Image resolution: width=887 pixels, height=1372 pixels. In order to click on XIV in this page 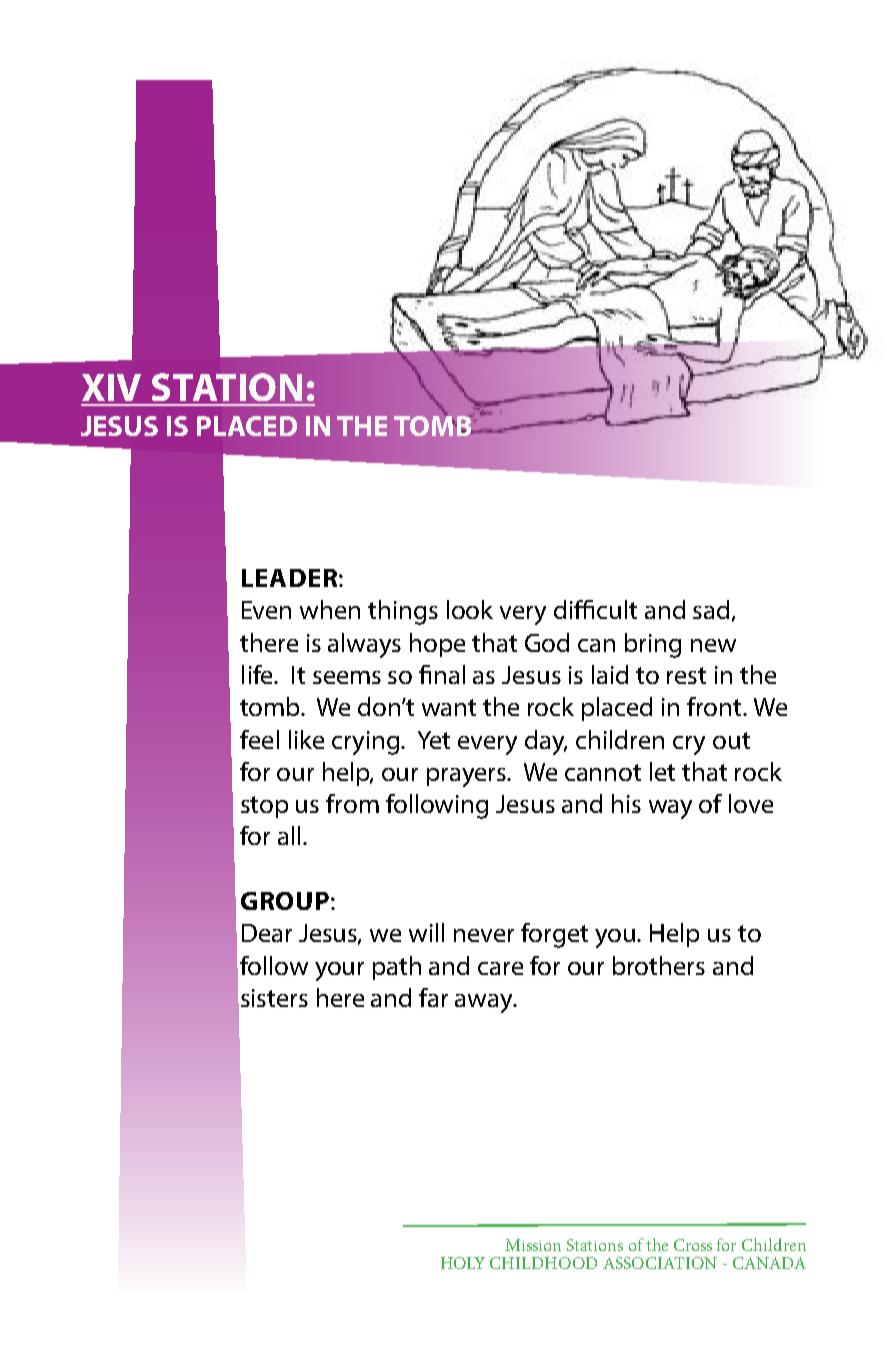, I will do `click(111, 387)`.
